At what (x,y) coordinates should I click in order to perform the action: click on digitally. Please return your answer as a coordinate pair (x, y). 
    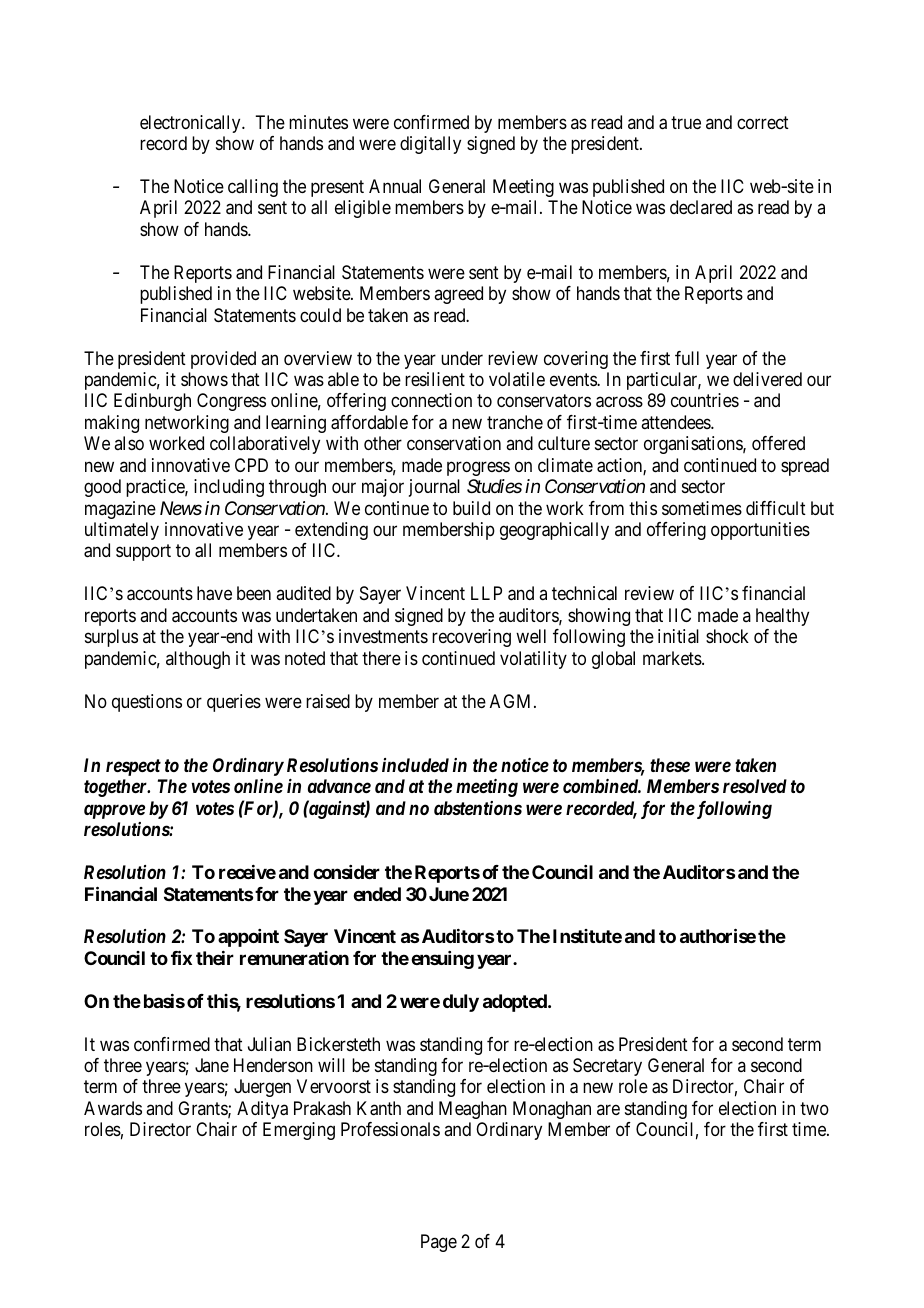
    Looking at the image, I should click on (430, 145).
